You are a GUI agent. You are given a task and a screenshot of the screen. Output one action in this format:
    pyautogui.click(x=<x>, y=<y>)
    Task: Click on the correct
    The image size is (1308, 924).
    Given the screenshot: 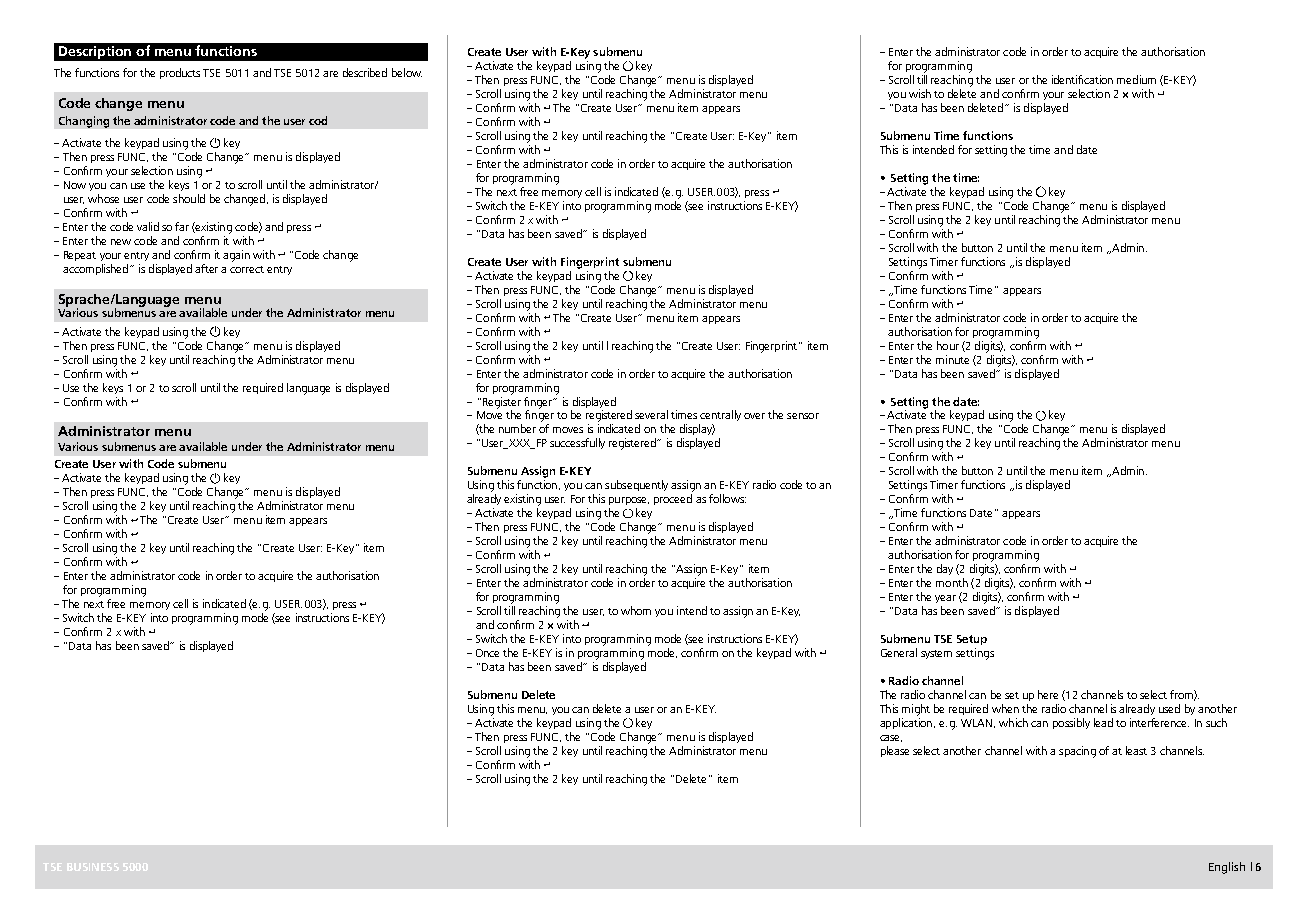 What is the action you would take?
    pyautogui.click(x=247, y=269)
